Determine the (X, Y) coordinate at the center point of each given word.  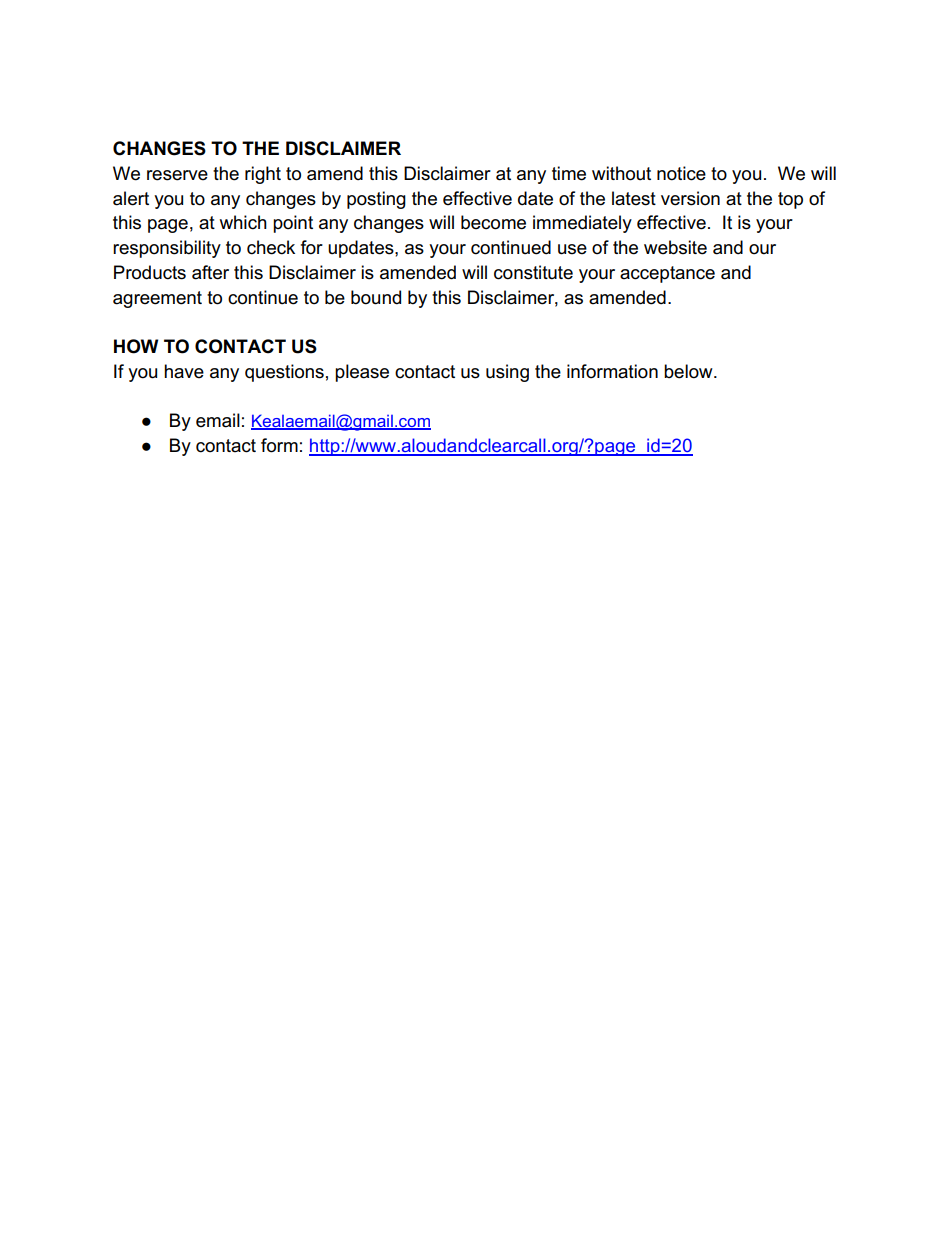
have (184, 371)
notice (681, 173)
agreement (157, 299)
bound (376, 297)
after (210, 272)
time (569, 173)
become (493, 222)
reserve (177, 175)
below (689, 371)
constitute (533, 272)
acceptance (667, 274)
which (243, 222)
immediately (582, 224)
